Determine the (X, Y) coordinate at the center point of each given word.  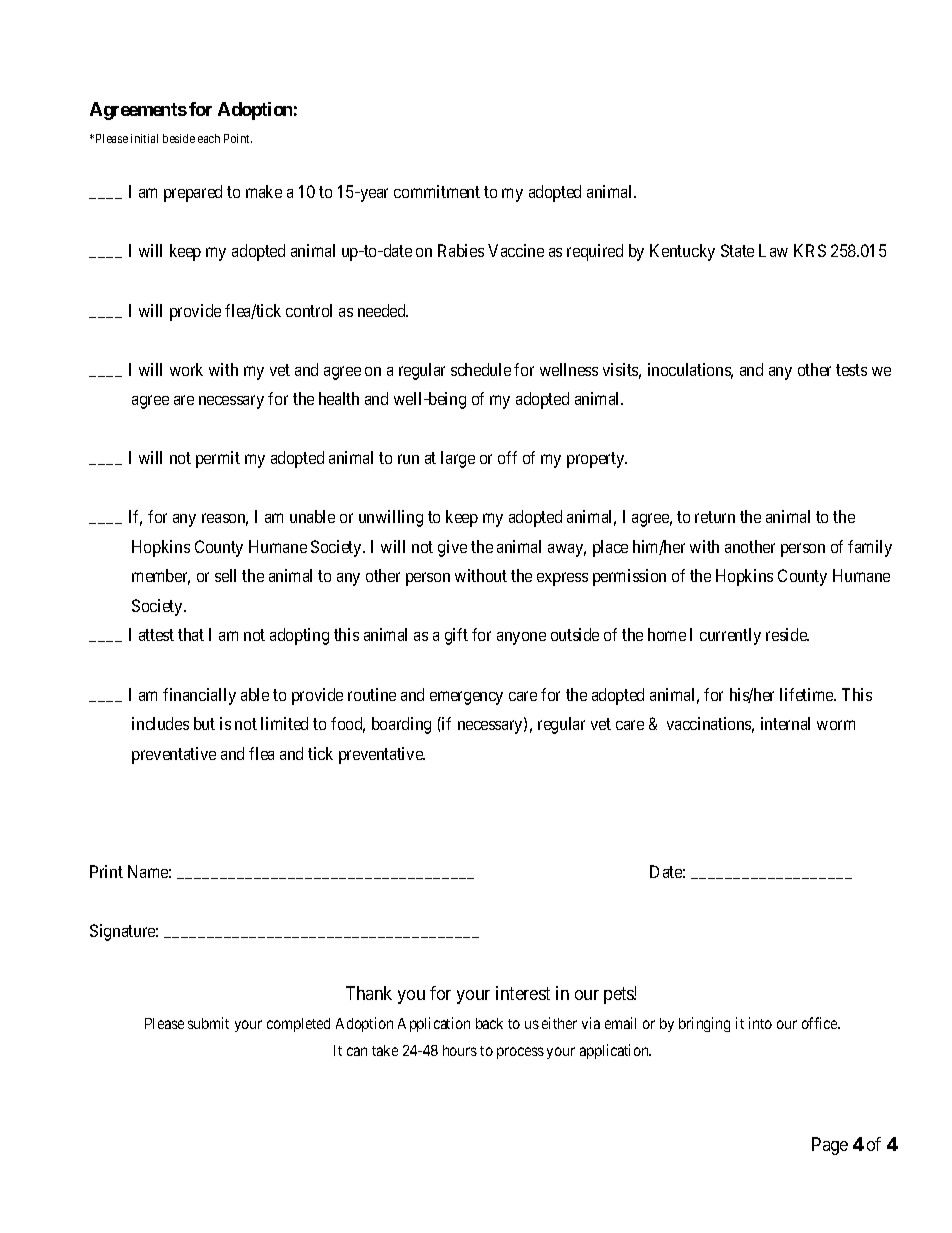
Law (773, 250)
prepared (193, 193)
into (760, 1023)
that (191, 634)
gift (456, 636)
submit (208, 1023)
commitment (437, 191)
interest (523, 993)
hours (460, 1050)
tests (851, 370)
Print (106, 871)
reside (787, 634)
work (186, 369)
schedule (481, 369)
